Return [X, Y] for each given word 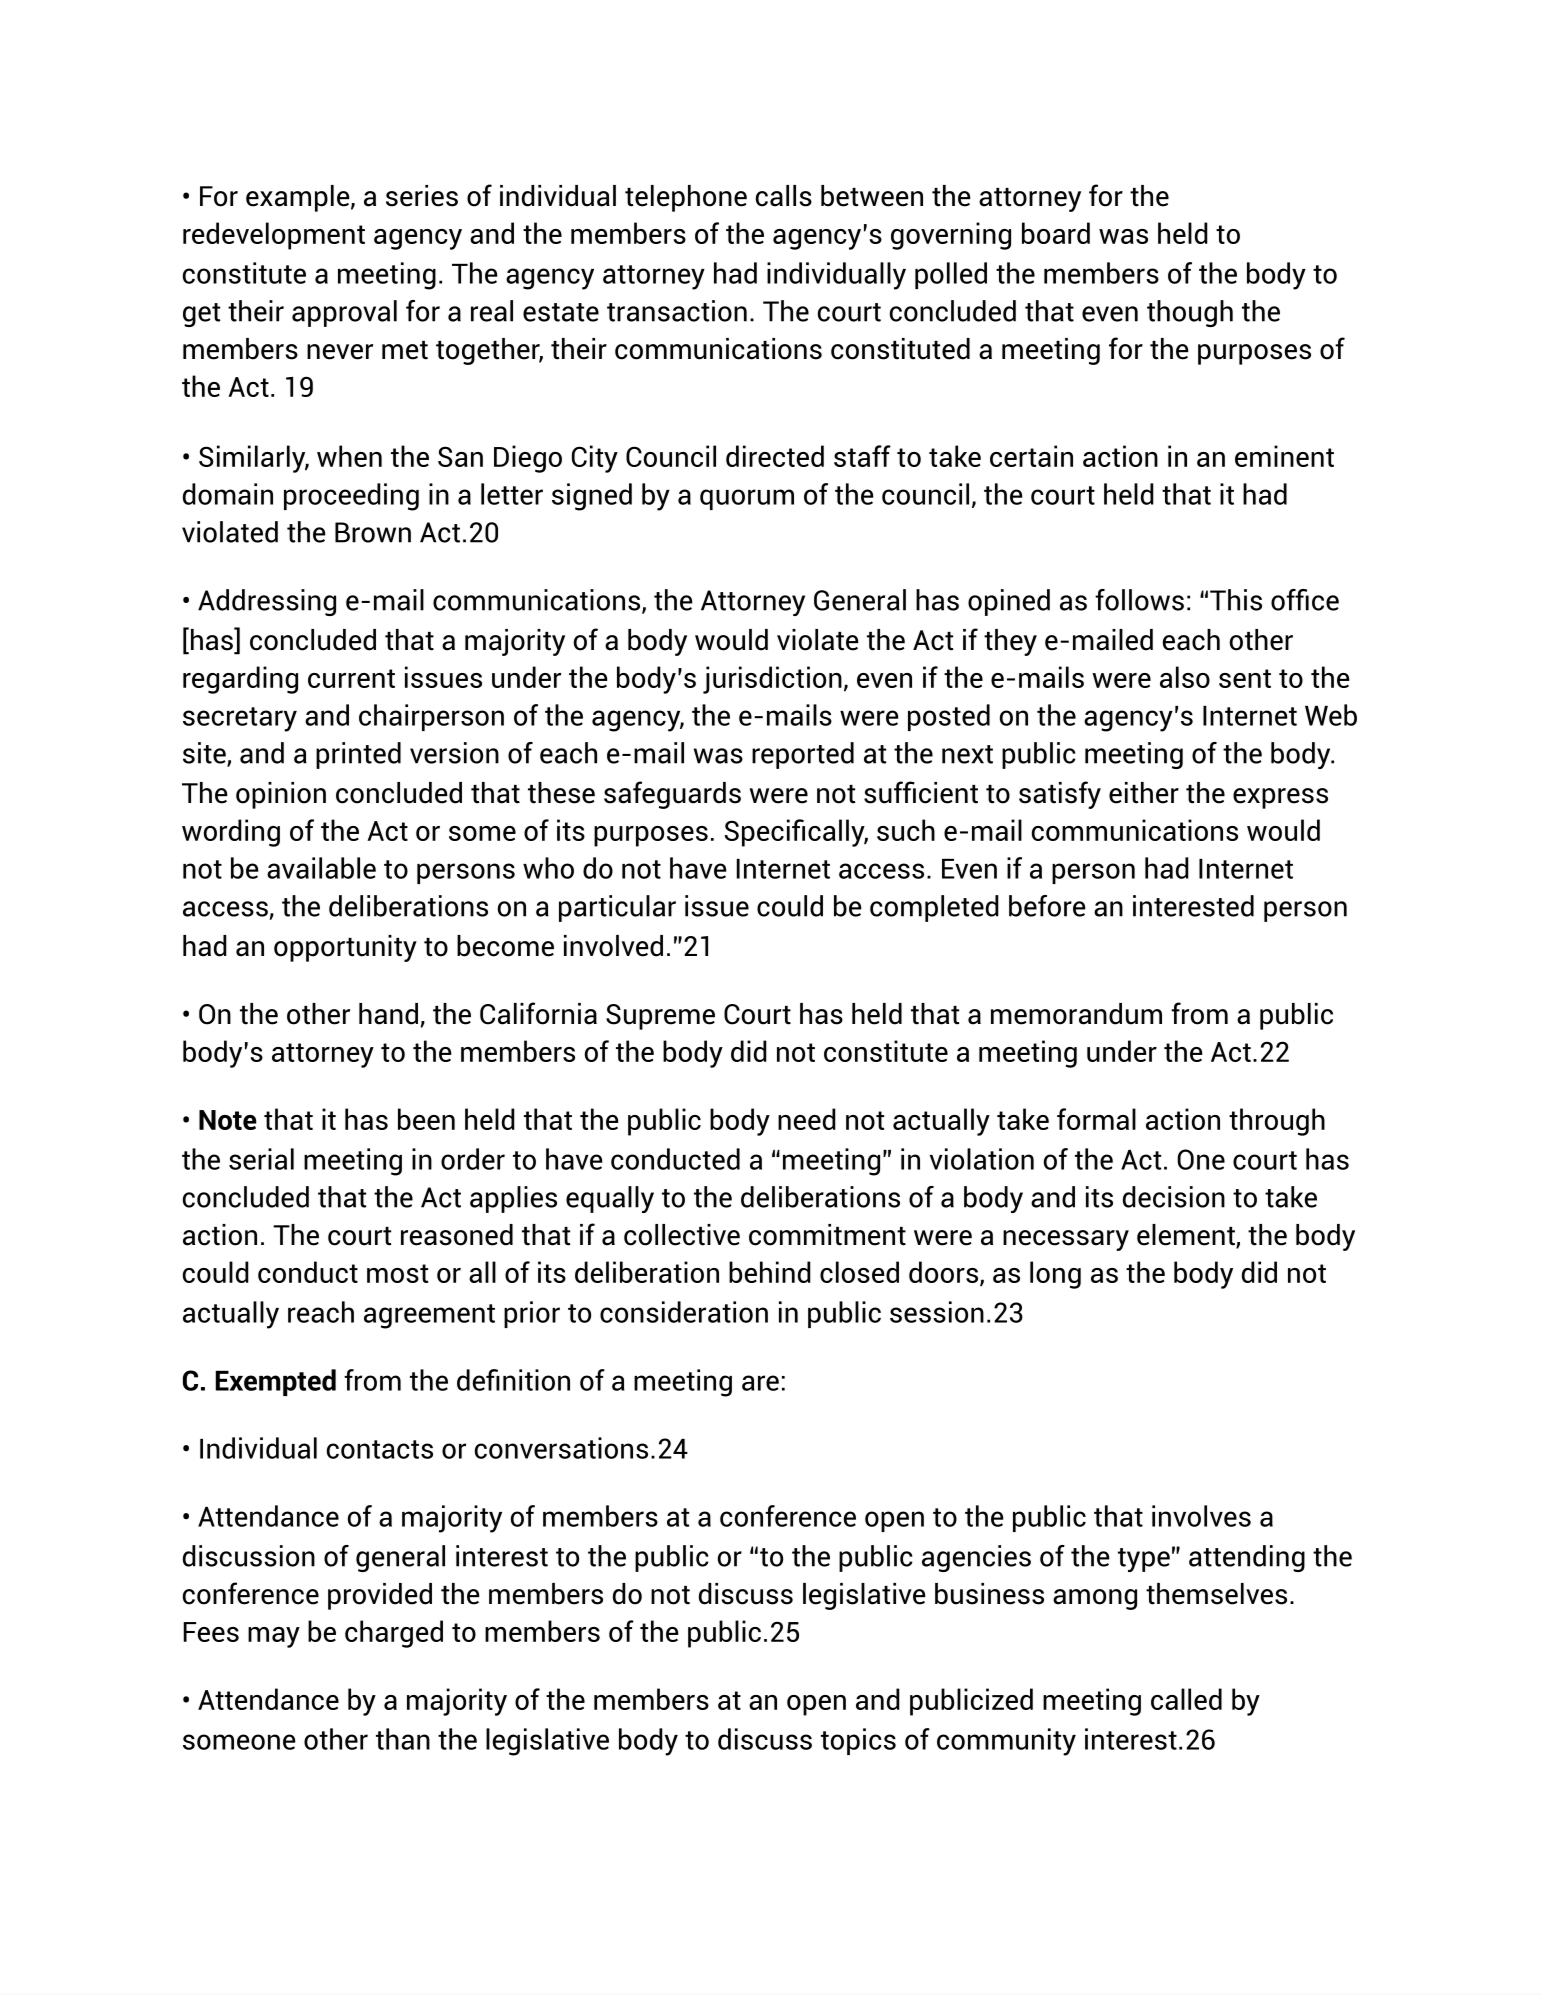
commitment [827, 1235]
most [397, 1273]
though [1190, 313]
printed [358, 755]
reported [803, 755]
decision [1174, 1197]
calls [784, 196]
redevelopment [274, 236]
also [1185, 677]
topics [858, 1741]
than [403, 1739]
